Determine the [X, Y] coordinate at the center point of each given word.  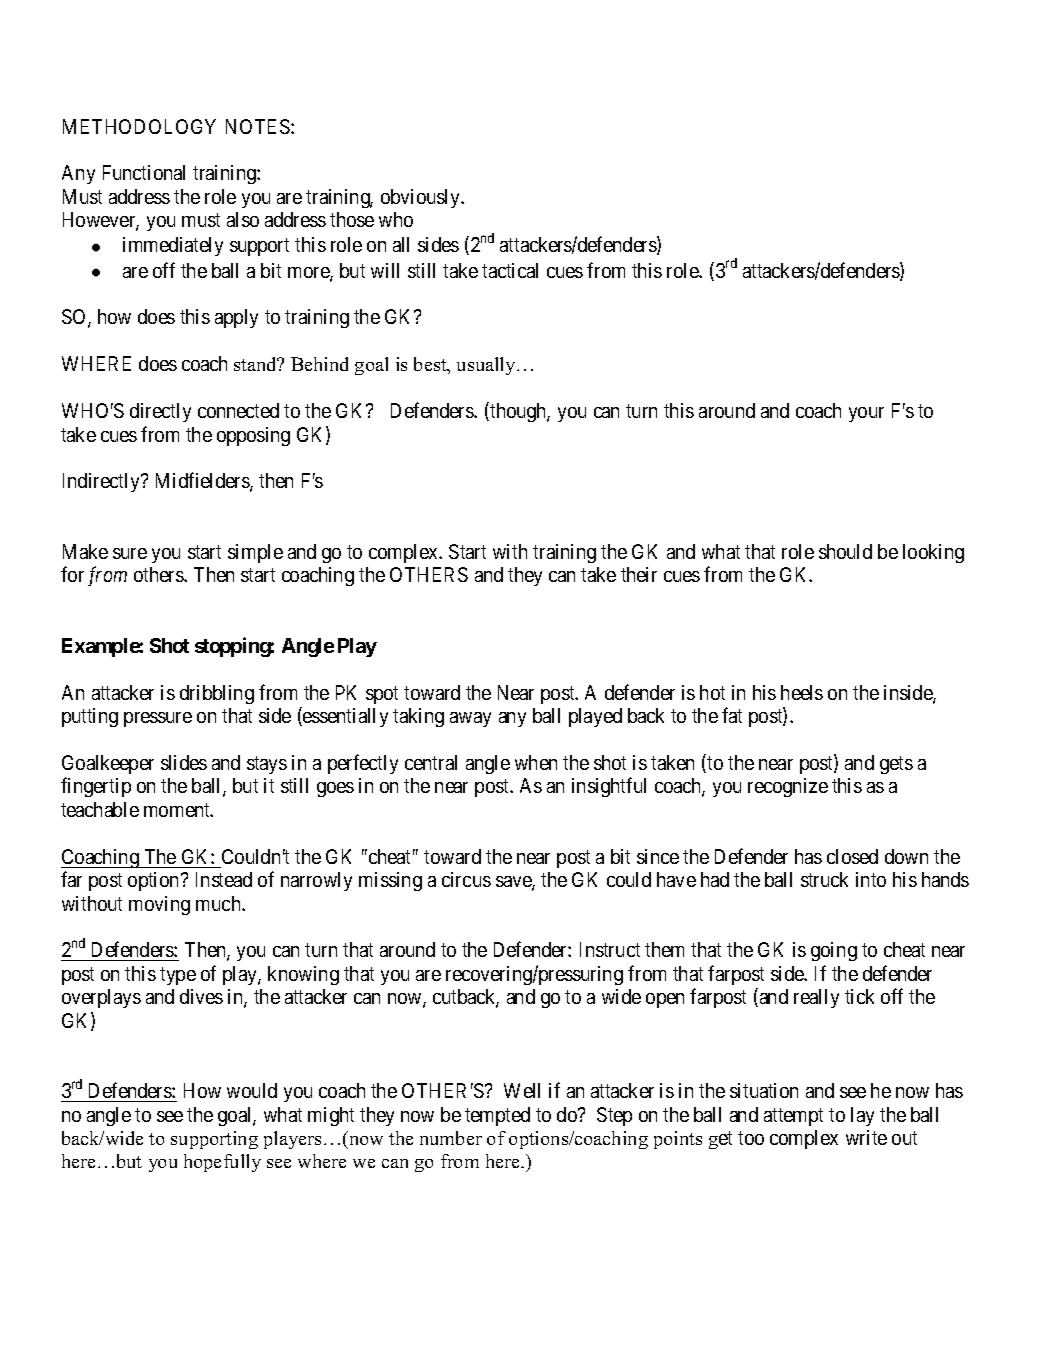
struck [824, 879]
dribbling [217, 694]
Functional [144, 172]
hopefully [222, 1163]
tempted [497, 1116]
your [866, 414]
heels [802, 692]
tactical [510, 270]
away [470, 719]
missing [390, 881]
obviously [422, 198]
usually [487, 366]
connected [238, 410]
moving [159, 905]
